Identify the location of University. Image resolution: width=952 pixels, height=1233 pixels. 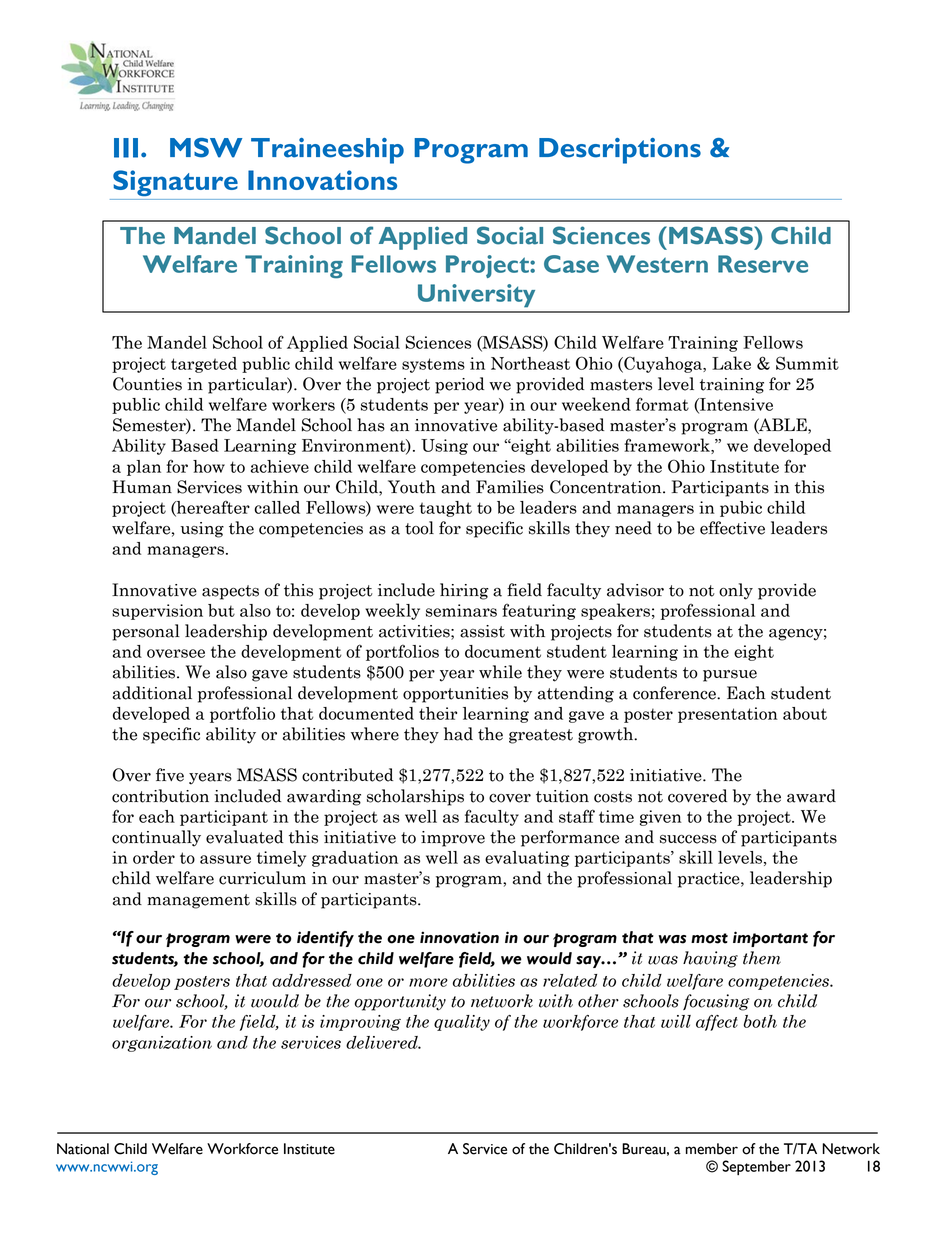
(476, 296).
